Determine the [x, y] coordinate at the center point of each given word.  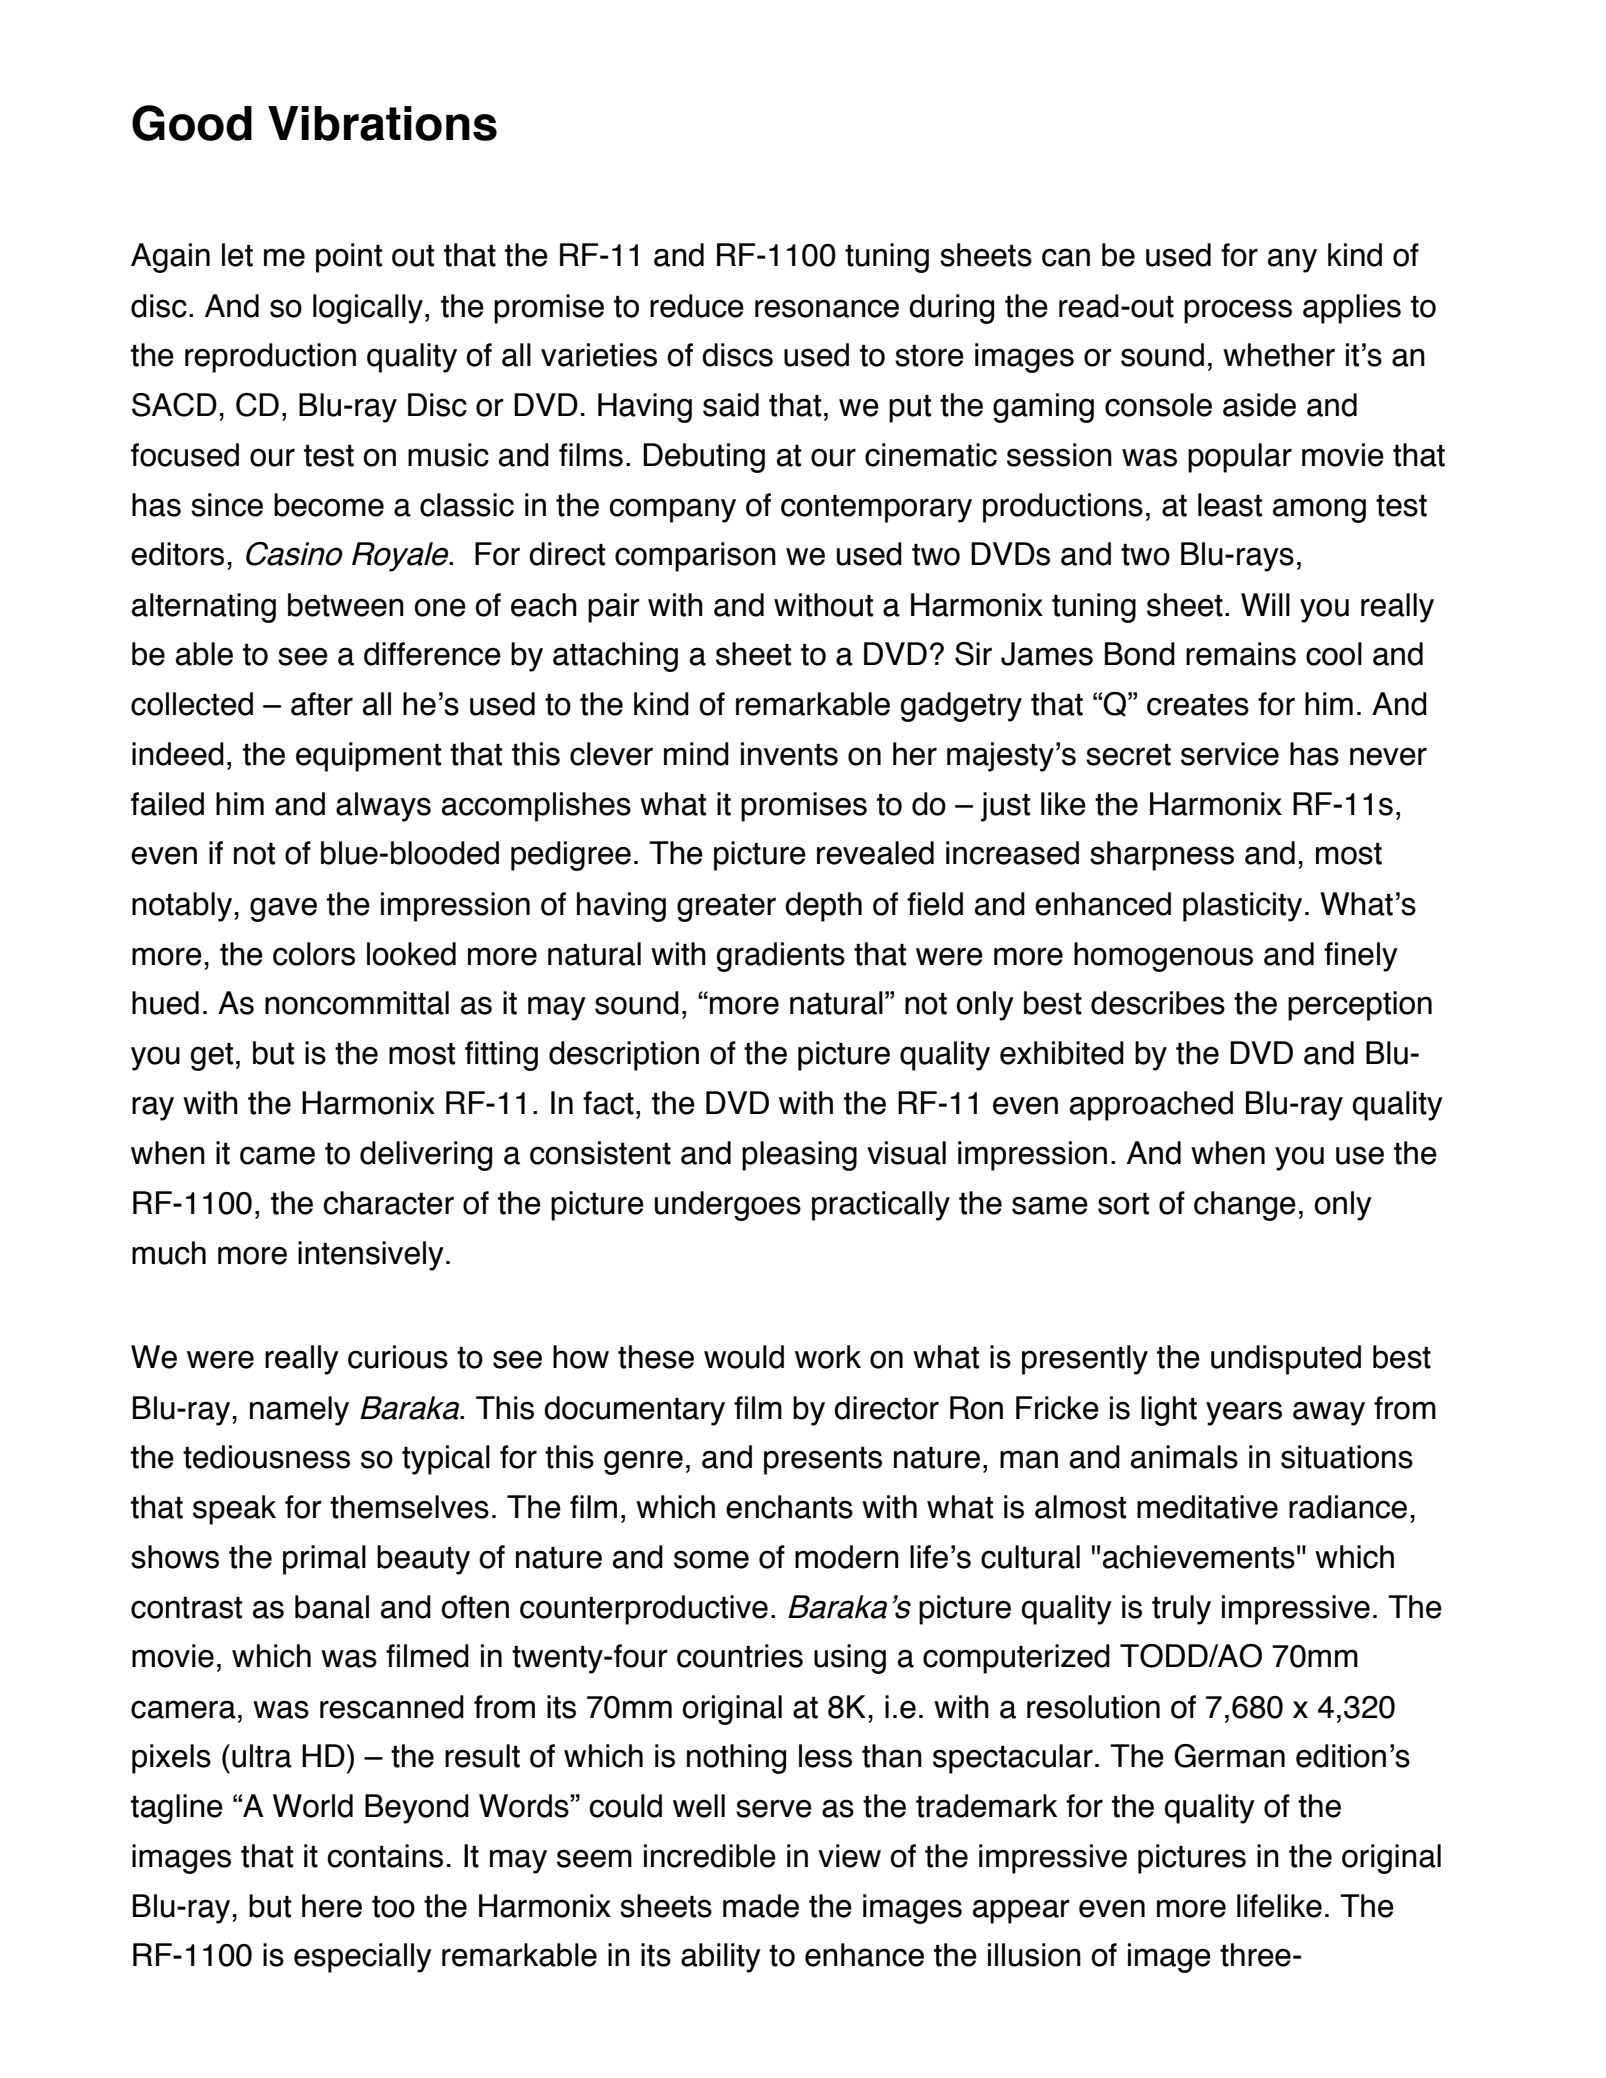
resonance [827, 308]
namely [299, 1411]
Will [1265, 604]
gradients [781, 957]
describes [1158, 1003]
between [346, 605]
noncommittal [357, 1003]
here [332, 1906]
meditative [1207, 1507]
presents [823, 1461]
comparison [695, 557]
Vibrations [382, 123]
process [1238, 311]
